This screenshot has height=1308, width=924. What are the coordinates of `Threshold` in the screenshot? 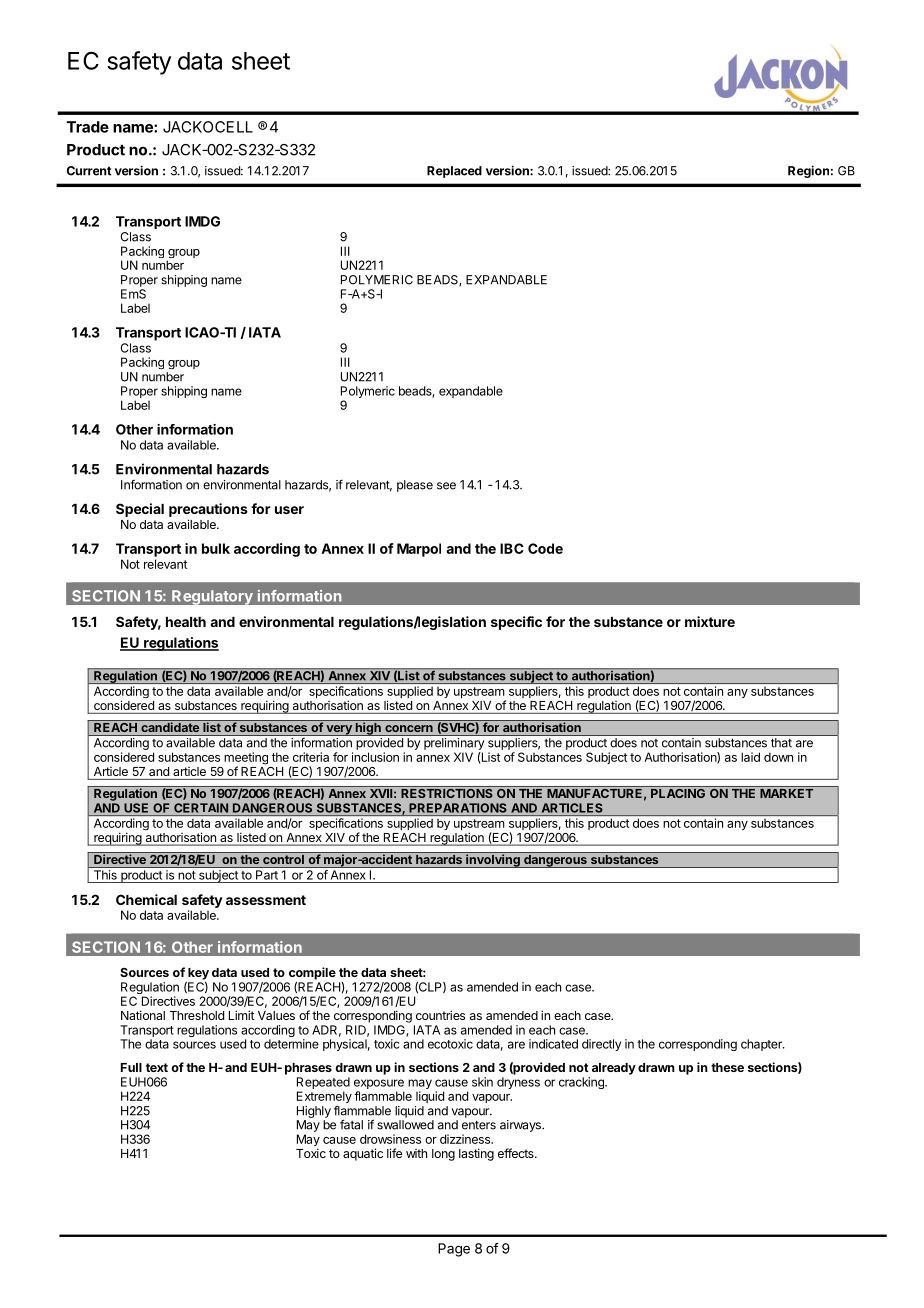 It's located at (197, 1015).
